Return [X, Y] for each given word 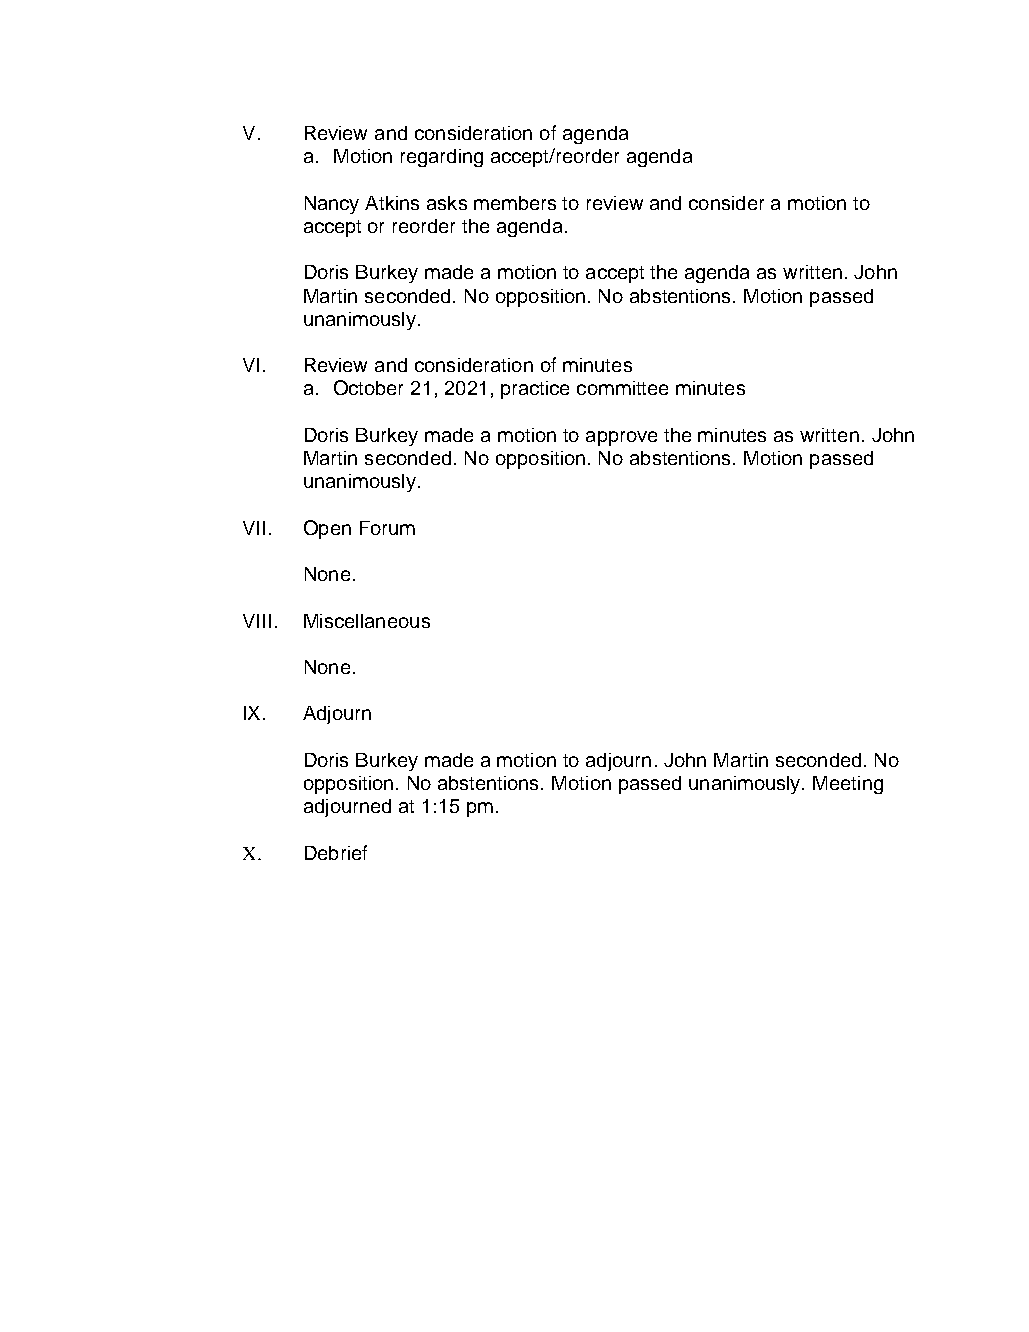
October [368, 387]
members [515, 203]
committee [622, 388]
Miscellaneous [367, 621]
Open [327, 529]
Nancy [332, 205]
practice [535, 390]
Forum [387, 528]
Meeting [848, 785]
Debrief [336, 852]
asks [447, 203]
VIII [257, 621]
